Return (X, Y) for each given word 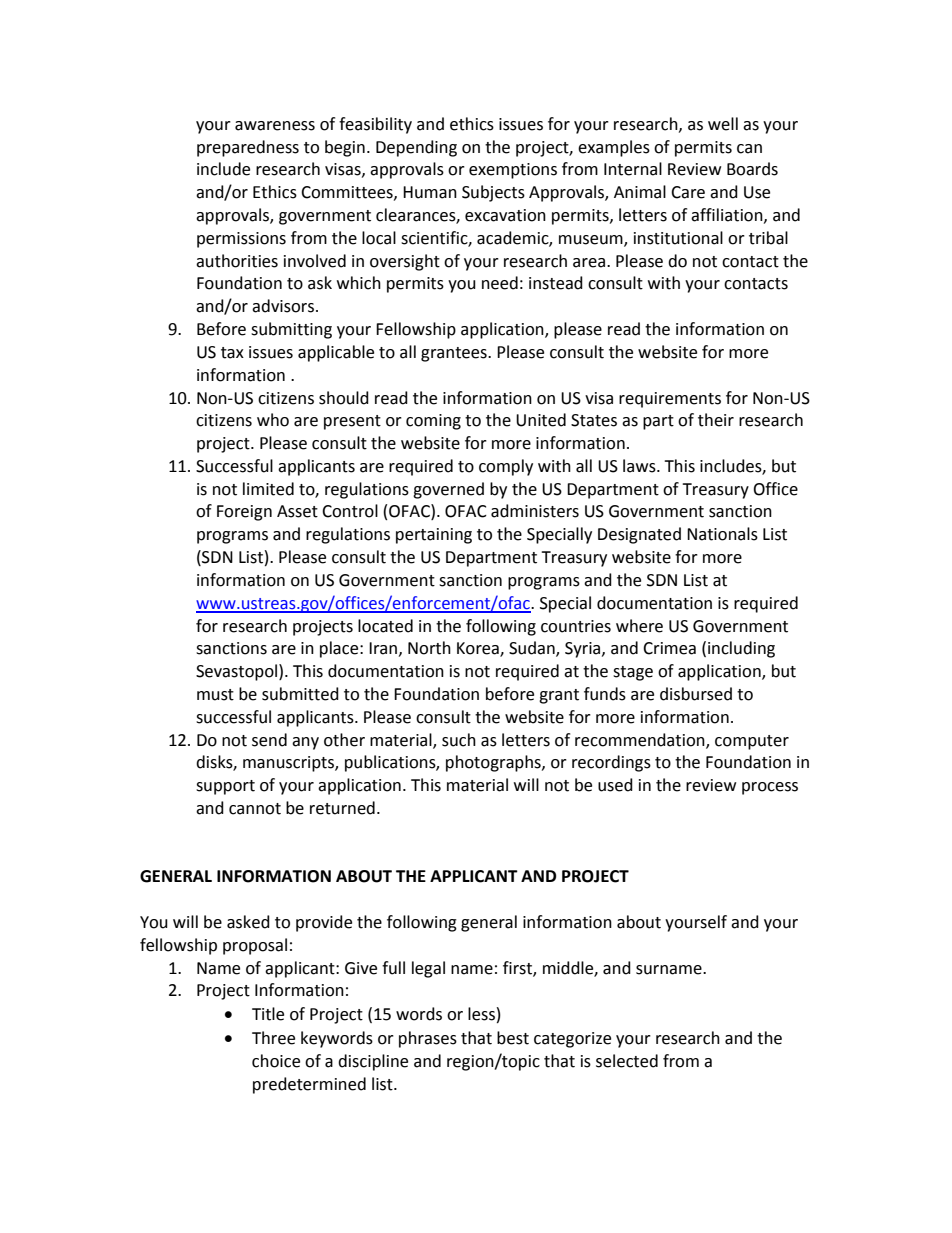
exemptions (513, 171)
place (340, 649)
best (513, 1038)
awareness (275, 126)
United (541, 420)
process (770, 788)
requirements (670, 400)
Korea (479, 649)
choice (276, 1061)
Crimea (669, 648)
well (723, 124)
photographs (494, 763)
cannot (255, 809)
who (273, 420)
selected (627, 1061)
